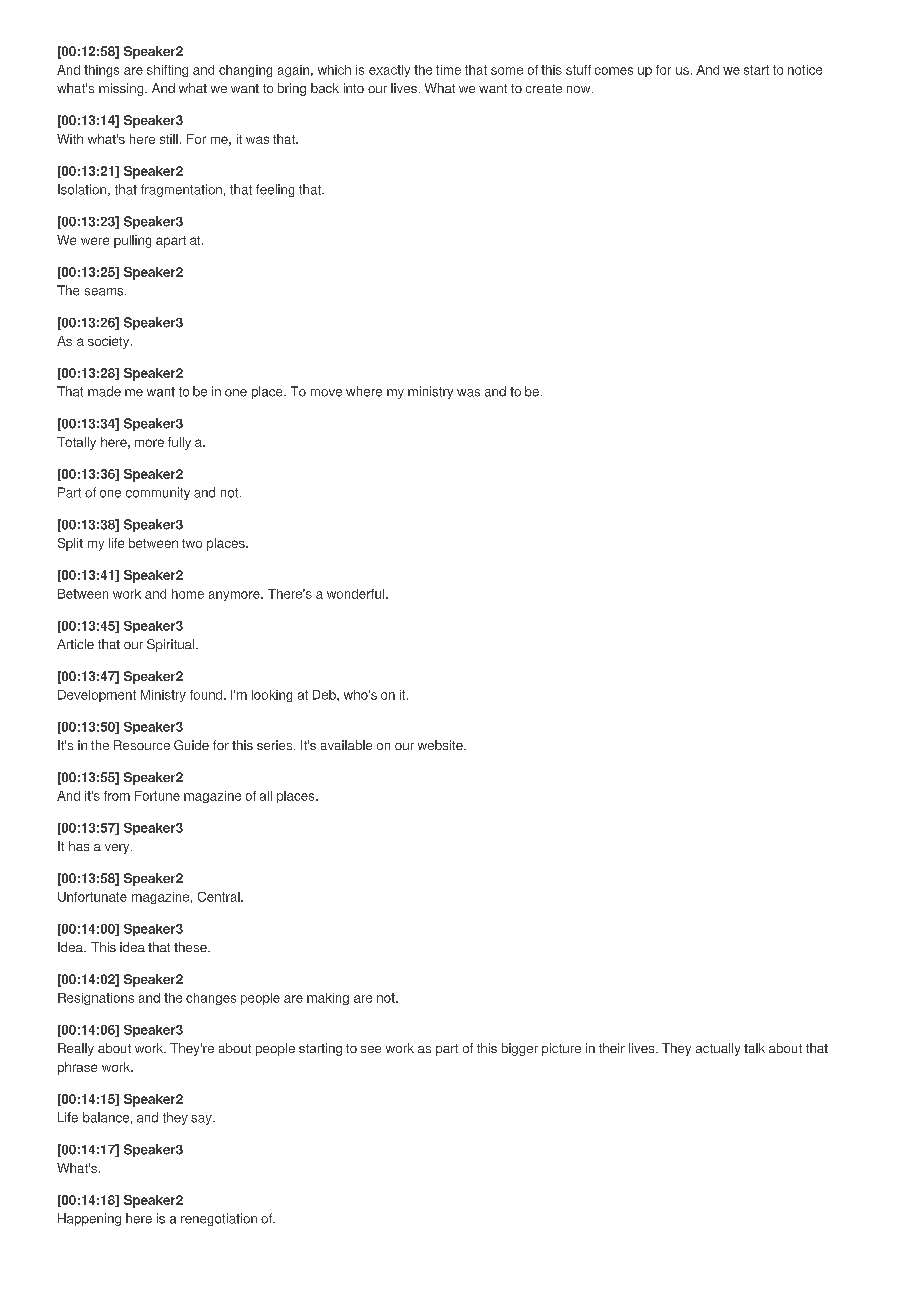 The image size is (924, 1308). What do you see at coordinates (219, 1219) in the screenshot?
I see `renegotiation` at bounding box center [219, 1219].
